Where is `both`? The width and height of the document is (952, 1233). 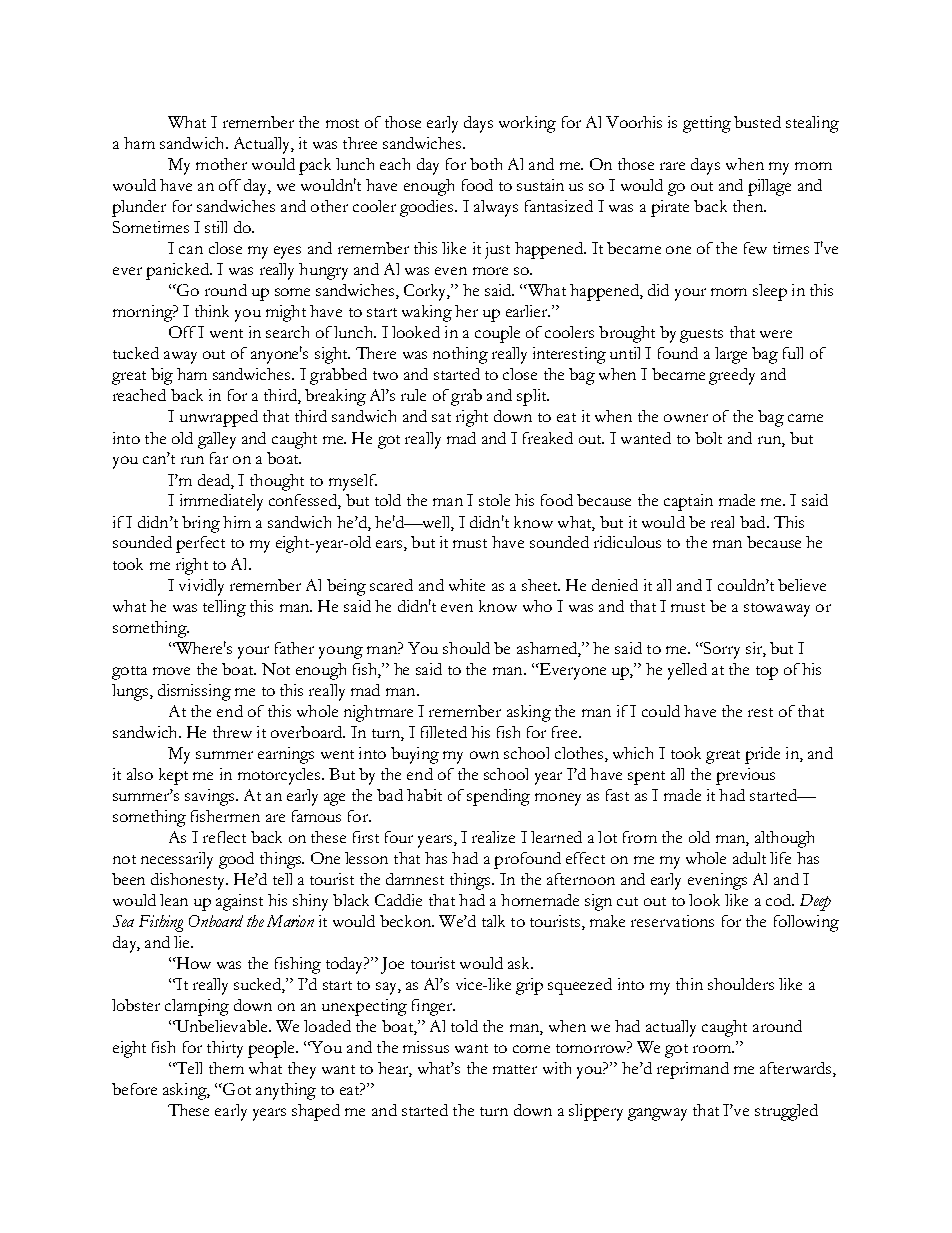 both is located at coordinates (486, 164).
